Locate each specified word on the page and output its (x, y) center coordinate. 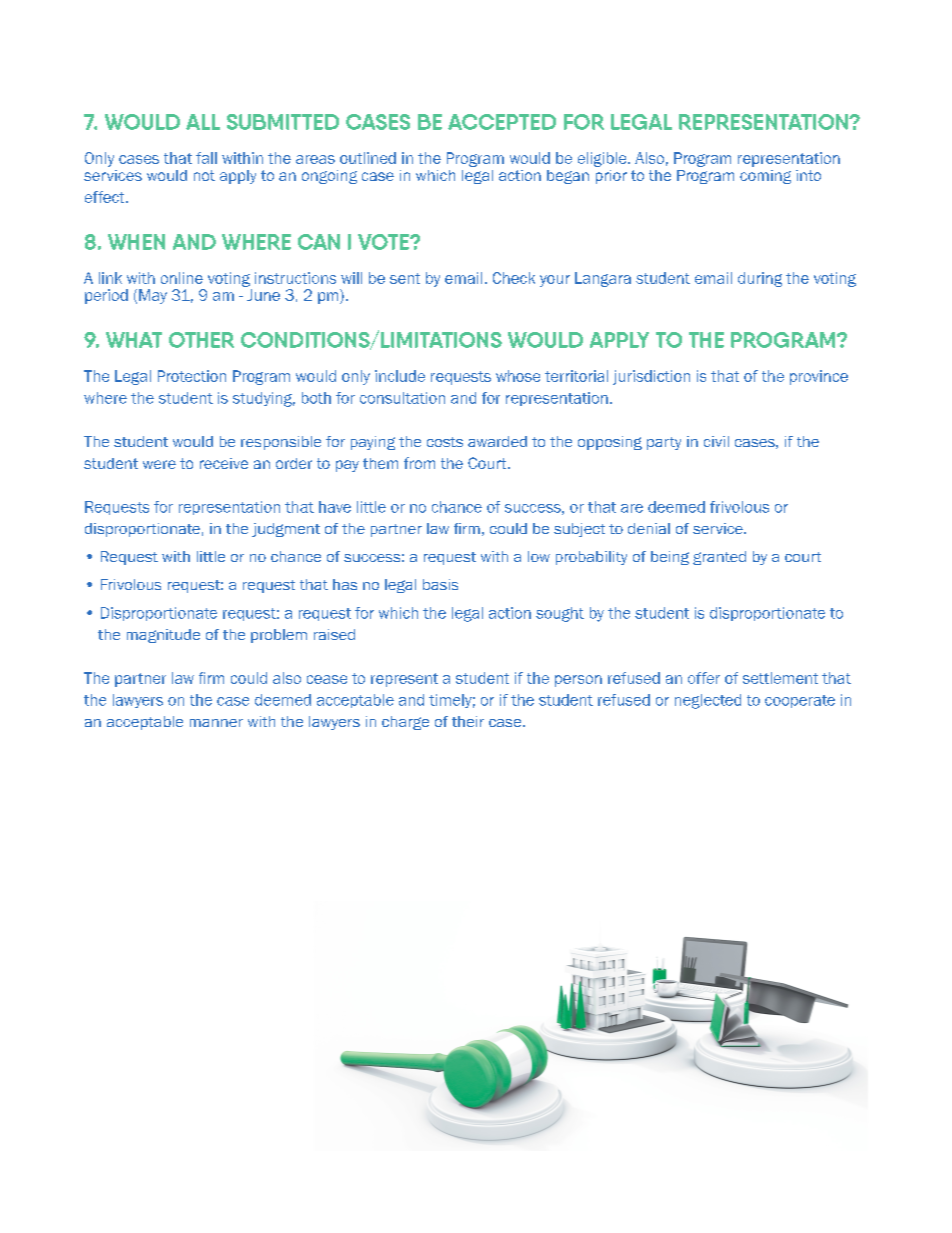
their (468, 721)
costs (445, 442)
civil (716, 441)
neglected (708, 701)
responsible (281, 443)
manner (216, 723)
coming (765, 177)
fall (206, 158)
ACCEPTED (502, 122)
